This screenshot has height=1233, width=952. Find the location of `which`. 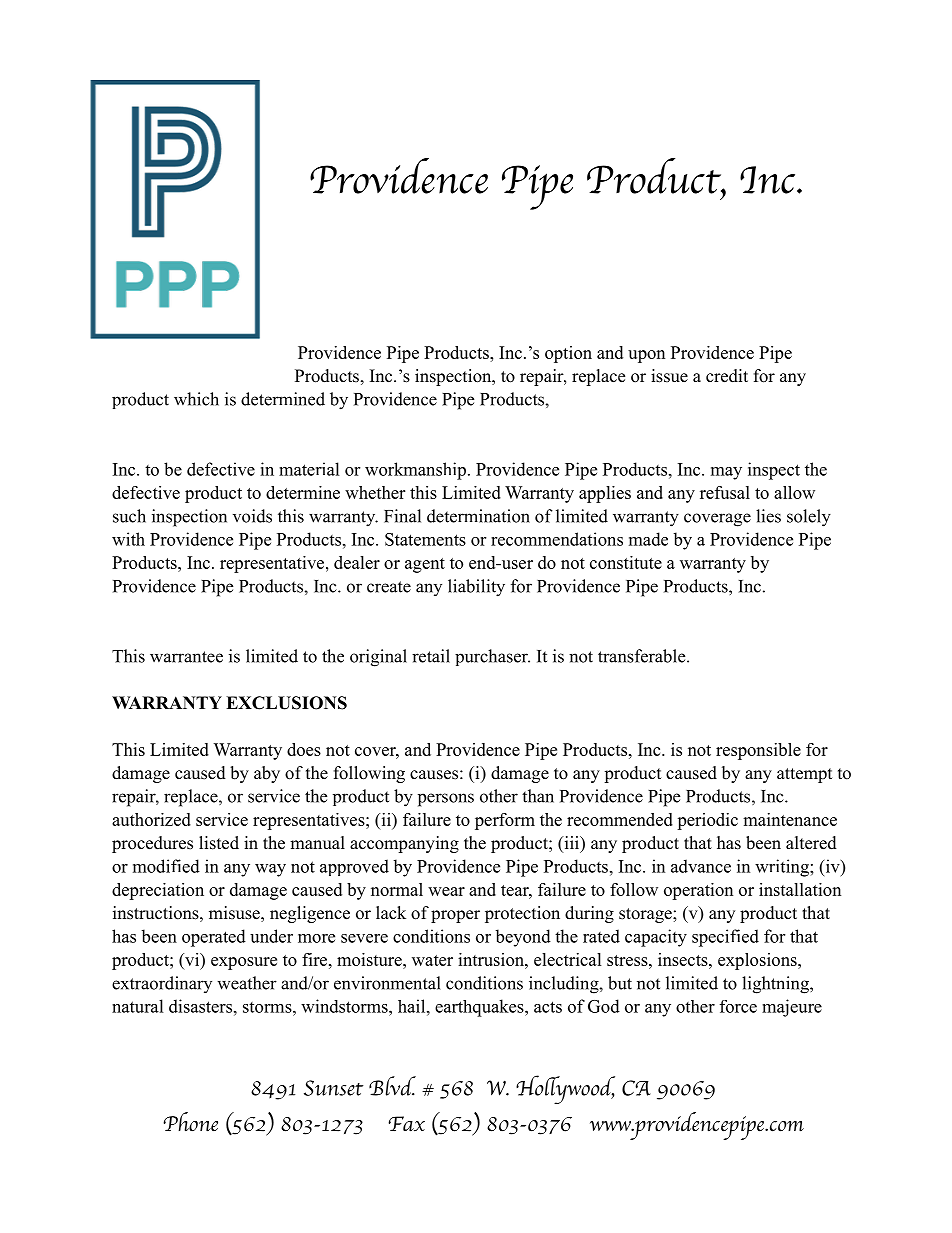

which is located at coordinates (196, 399).
